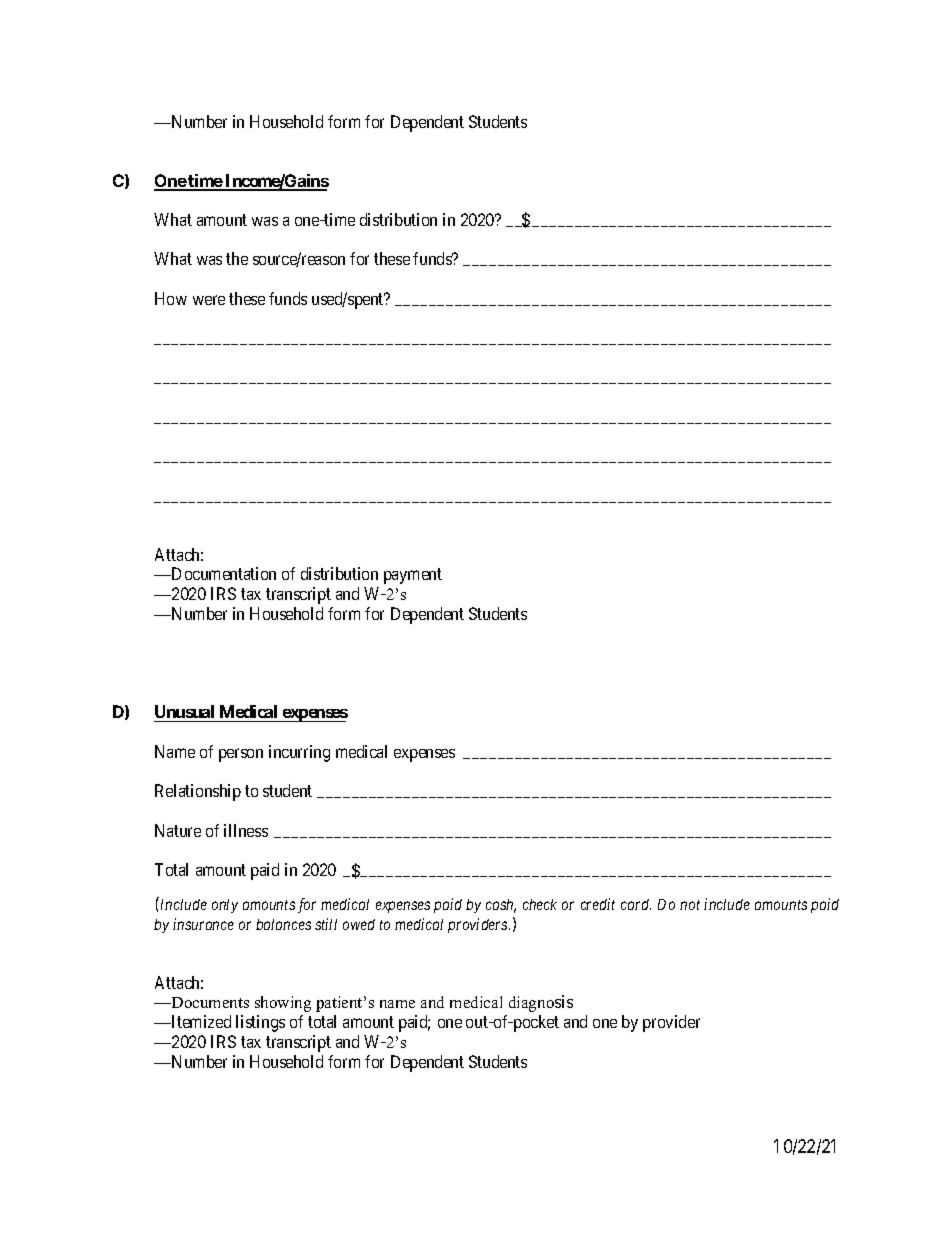 The width and height of the image is (952, 1233). I want to click on Unusual, so click(185, 713).
